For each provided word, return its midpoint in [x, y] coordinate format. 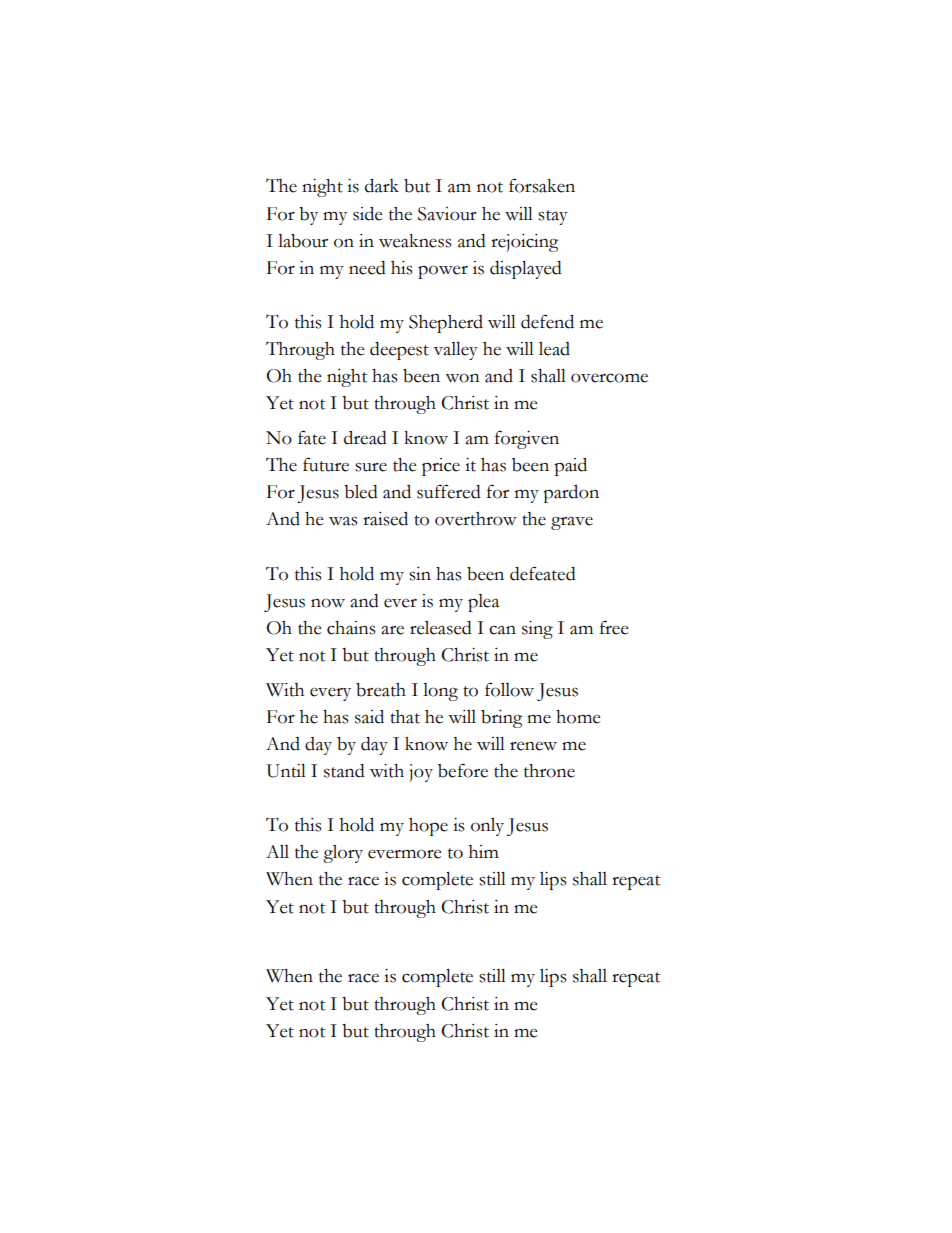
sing [537, 630]
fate [312, 437]
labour [303, 241]
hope [428, 827]
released [441, 628]
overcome [609, 378]
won [462, 378]
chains [351, 628]
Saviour [447, 214]
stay [553, 217]
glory [343, 854]
